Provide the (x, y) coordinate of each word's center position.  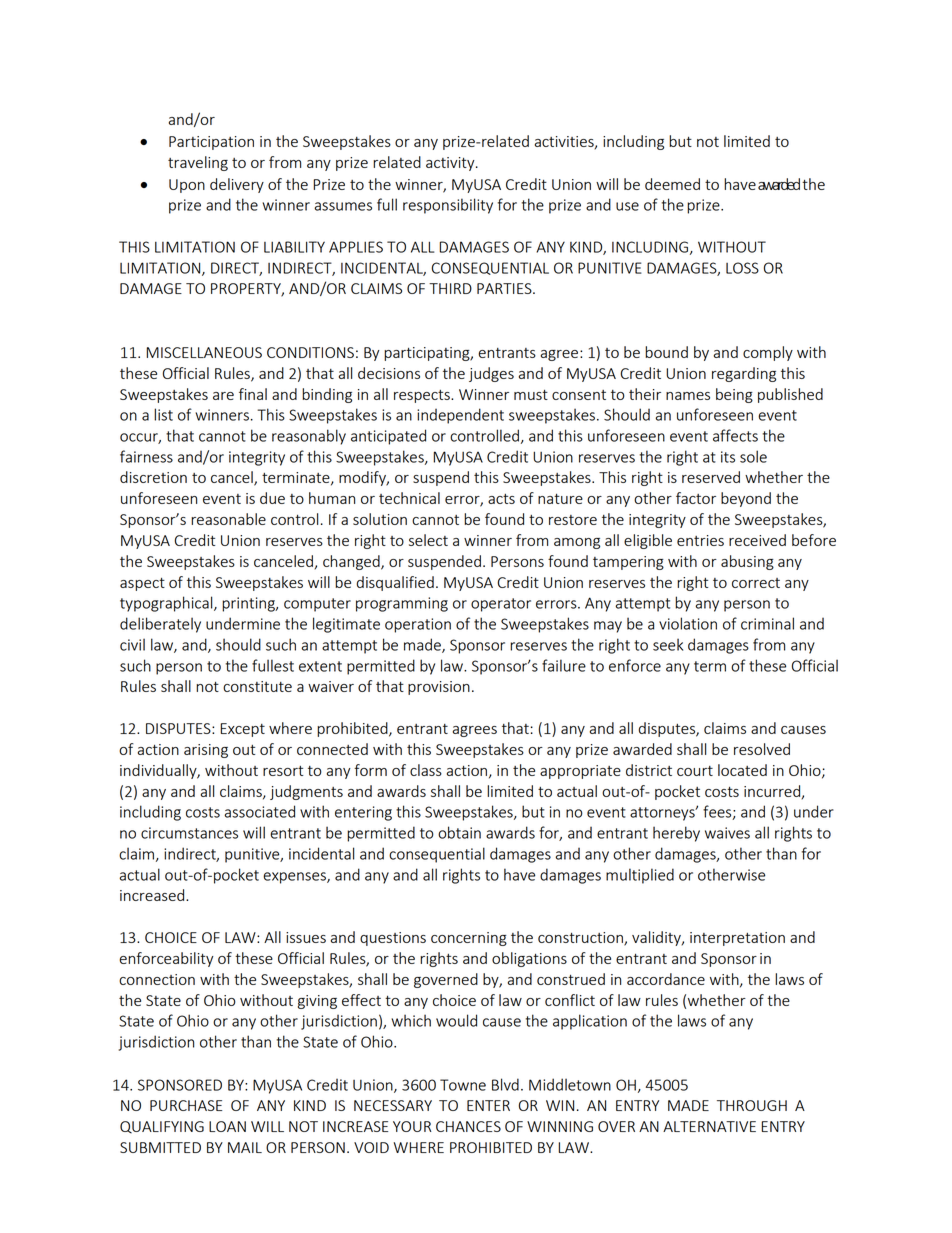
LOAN (227, 1126)
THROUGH (752, 1105)
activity (451, 164)
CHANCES (468, 1126)
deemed (672, 184)
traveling (198, 163)
